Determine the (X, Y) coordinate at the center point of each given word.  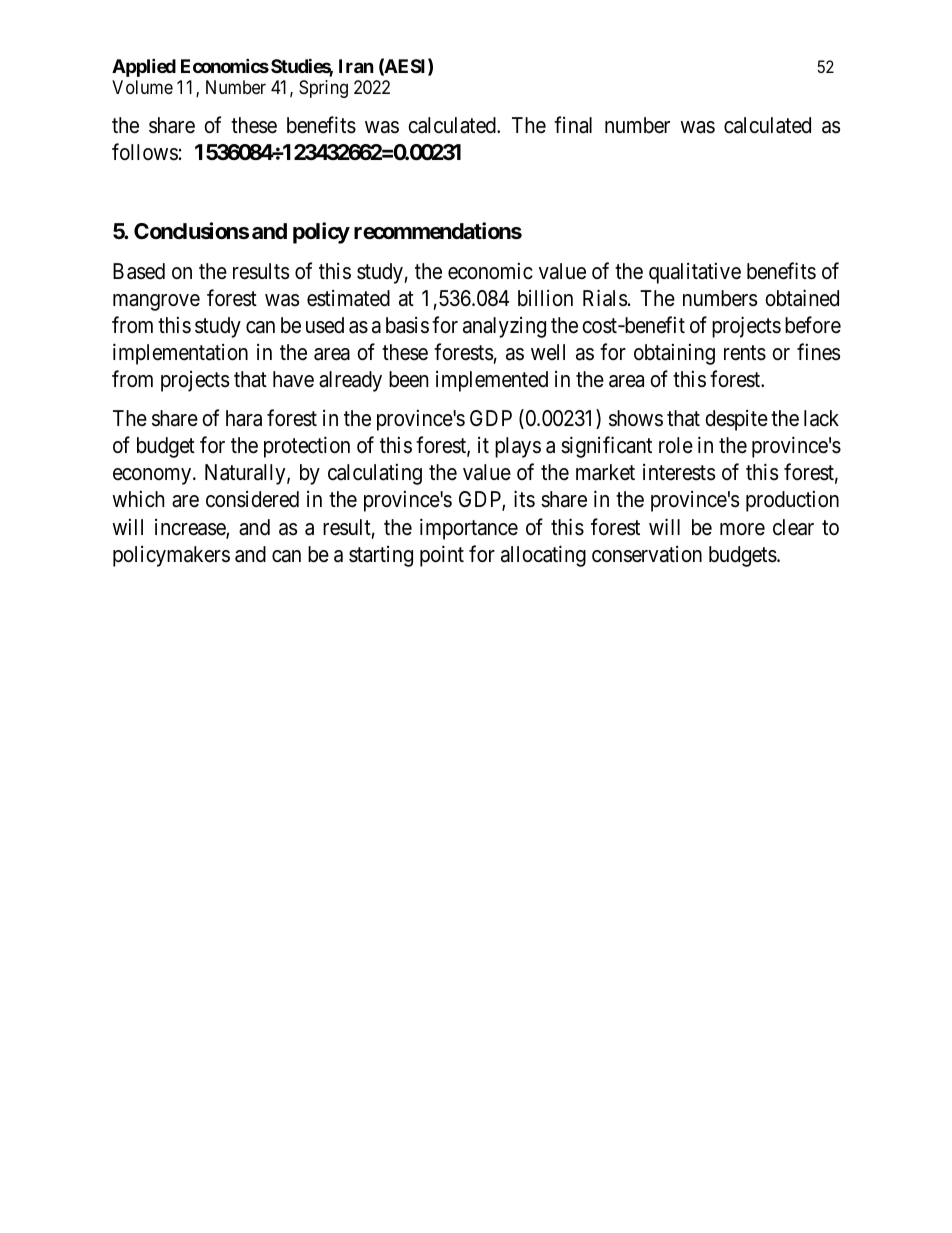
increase (191, 528)
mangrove (156, 302)
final (573, 125)
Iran (356, 66)
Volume (142, 87)
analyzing (504, 327)
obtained (802, 298)
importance (469, 529)
